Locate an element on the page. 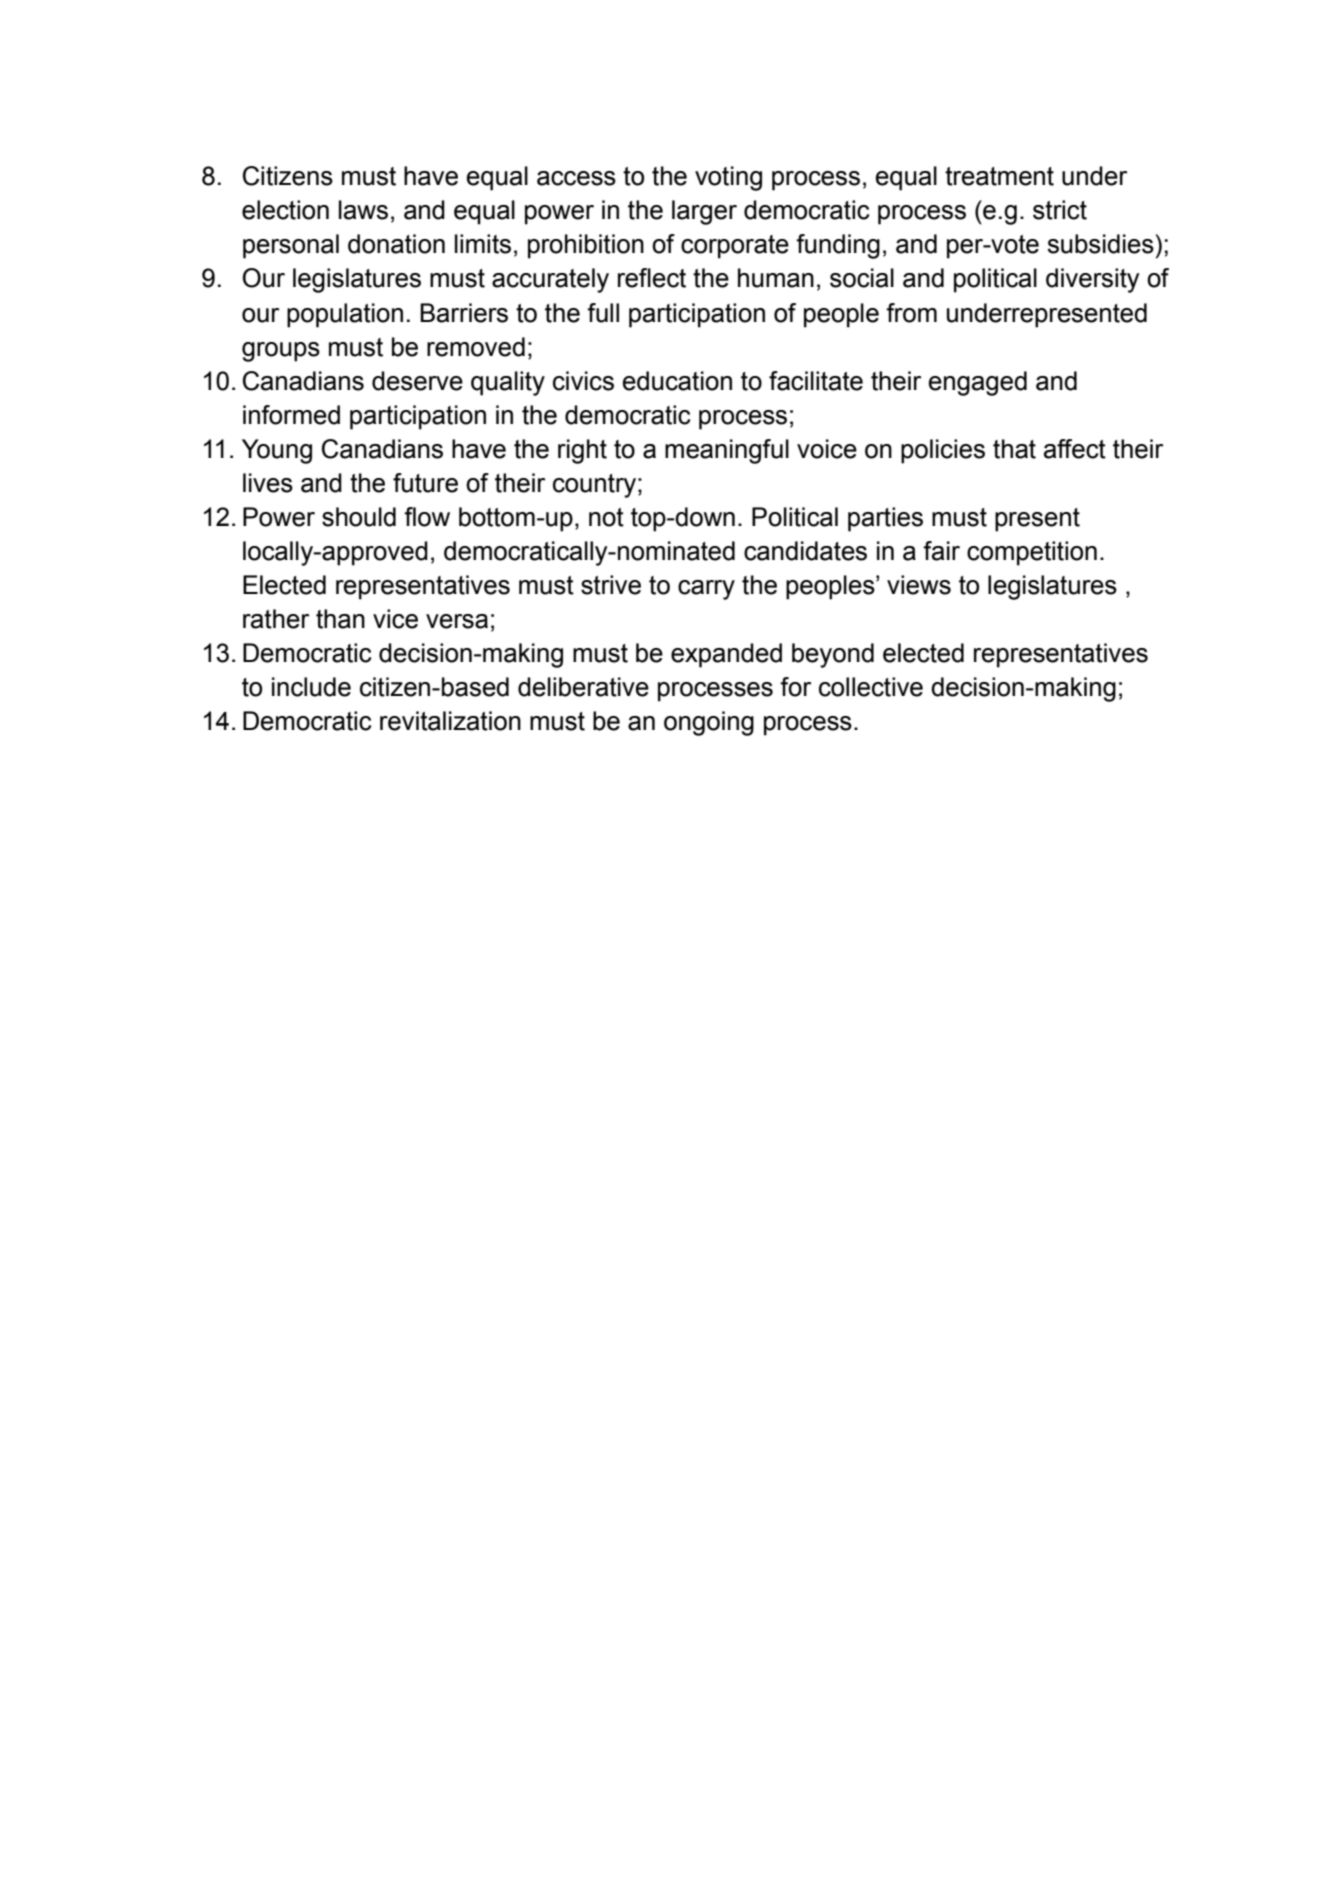  meaningful is located at coordinates (727, 451).
